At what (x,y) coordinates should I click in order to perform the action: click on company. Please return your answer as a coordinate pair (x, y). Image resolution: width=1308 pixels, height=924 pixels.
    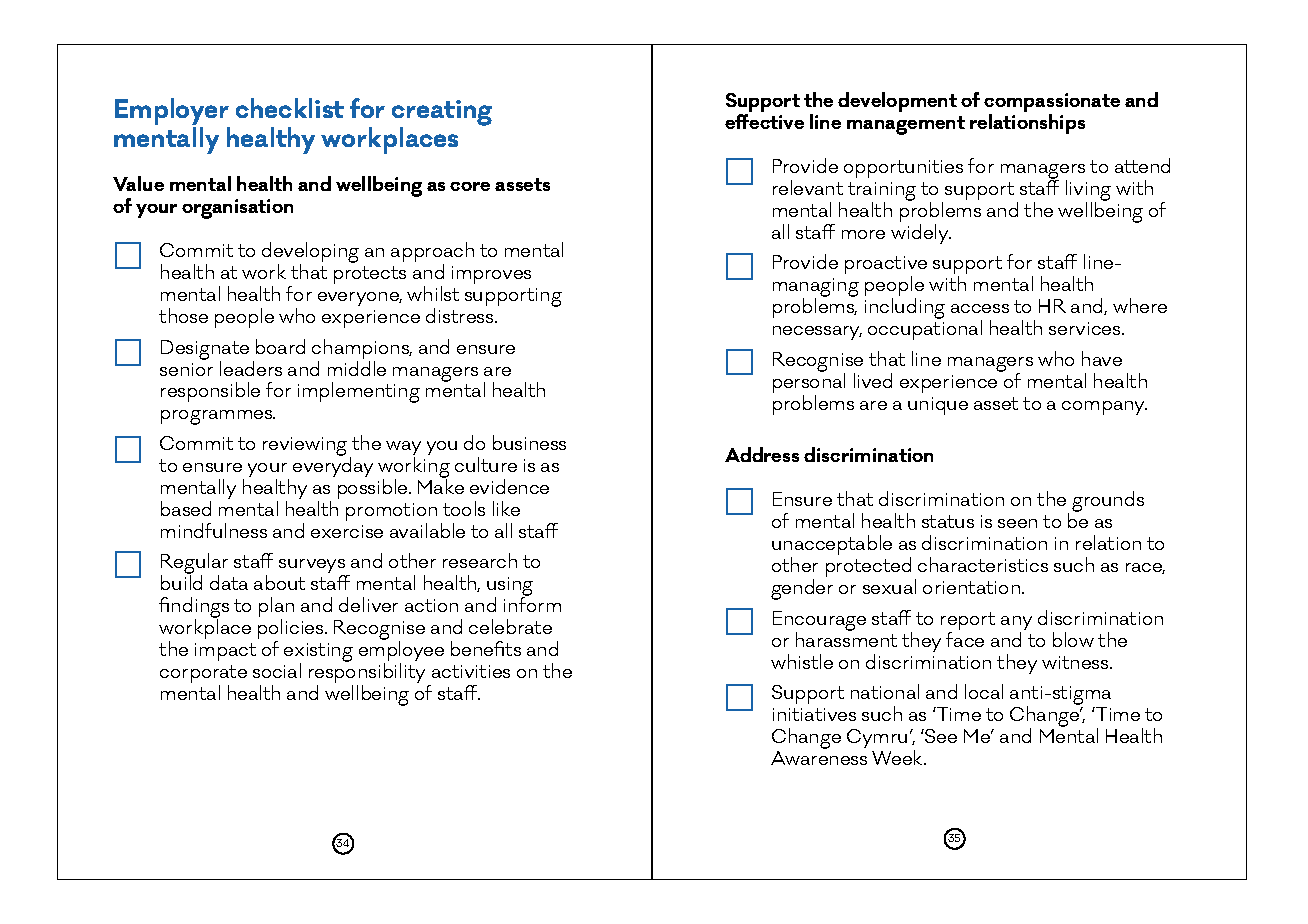
    Looking at the image, I should click on (1104, 408).
